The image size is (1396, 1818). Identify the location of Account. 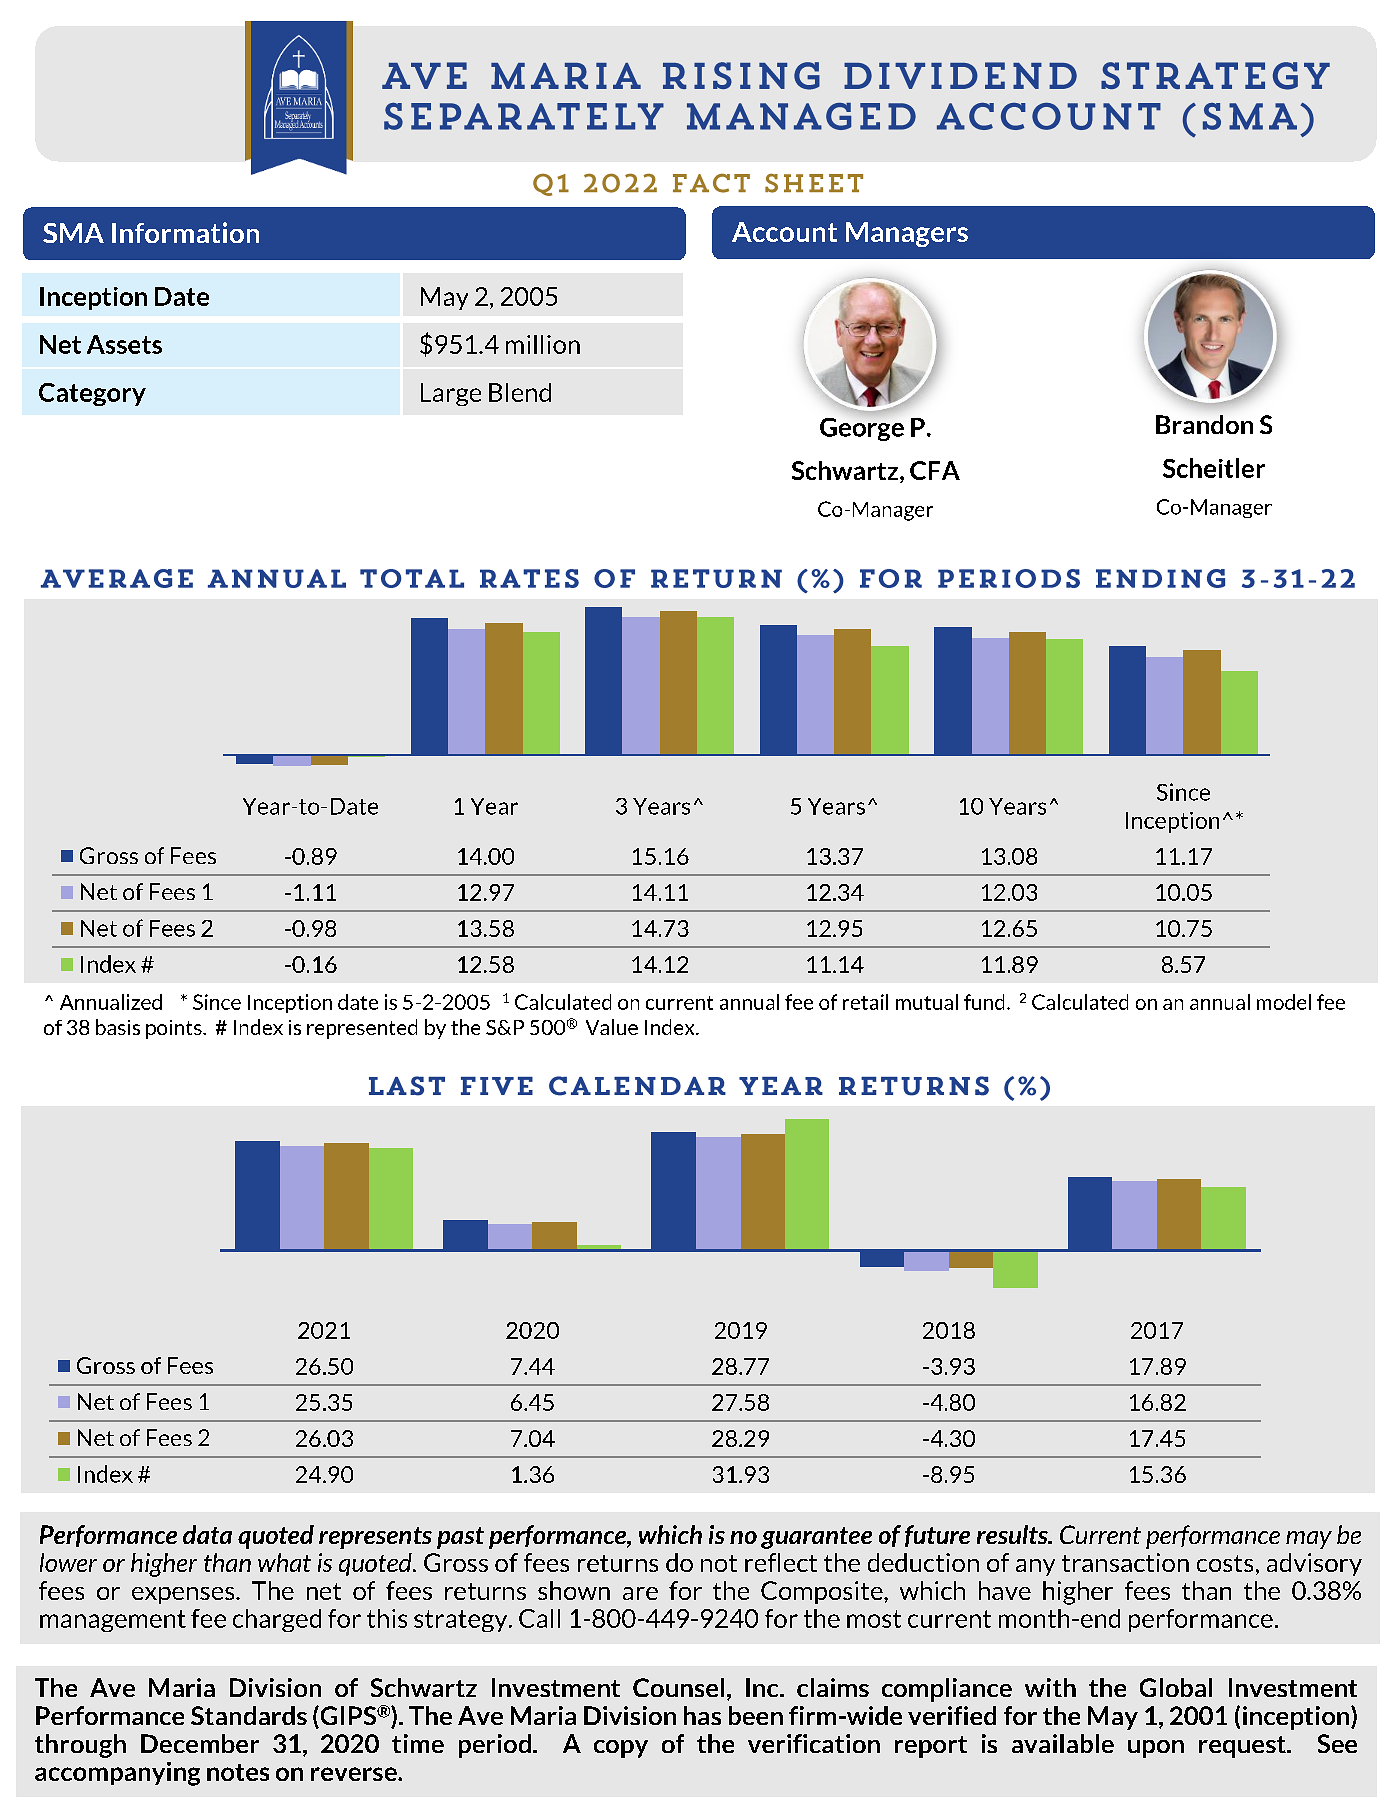
(784, 232).
